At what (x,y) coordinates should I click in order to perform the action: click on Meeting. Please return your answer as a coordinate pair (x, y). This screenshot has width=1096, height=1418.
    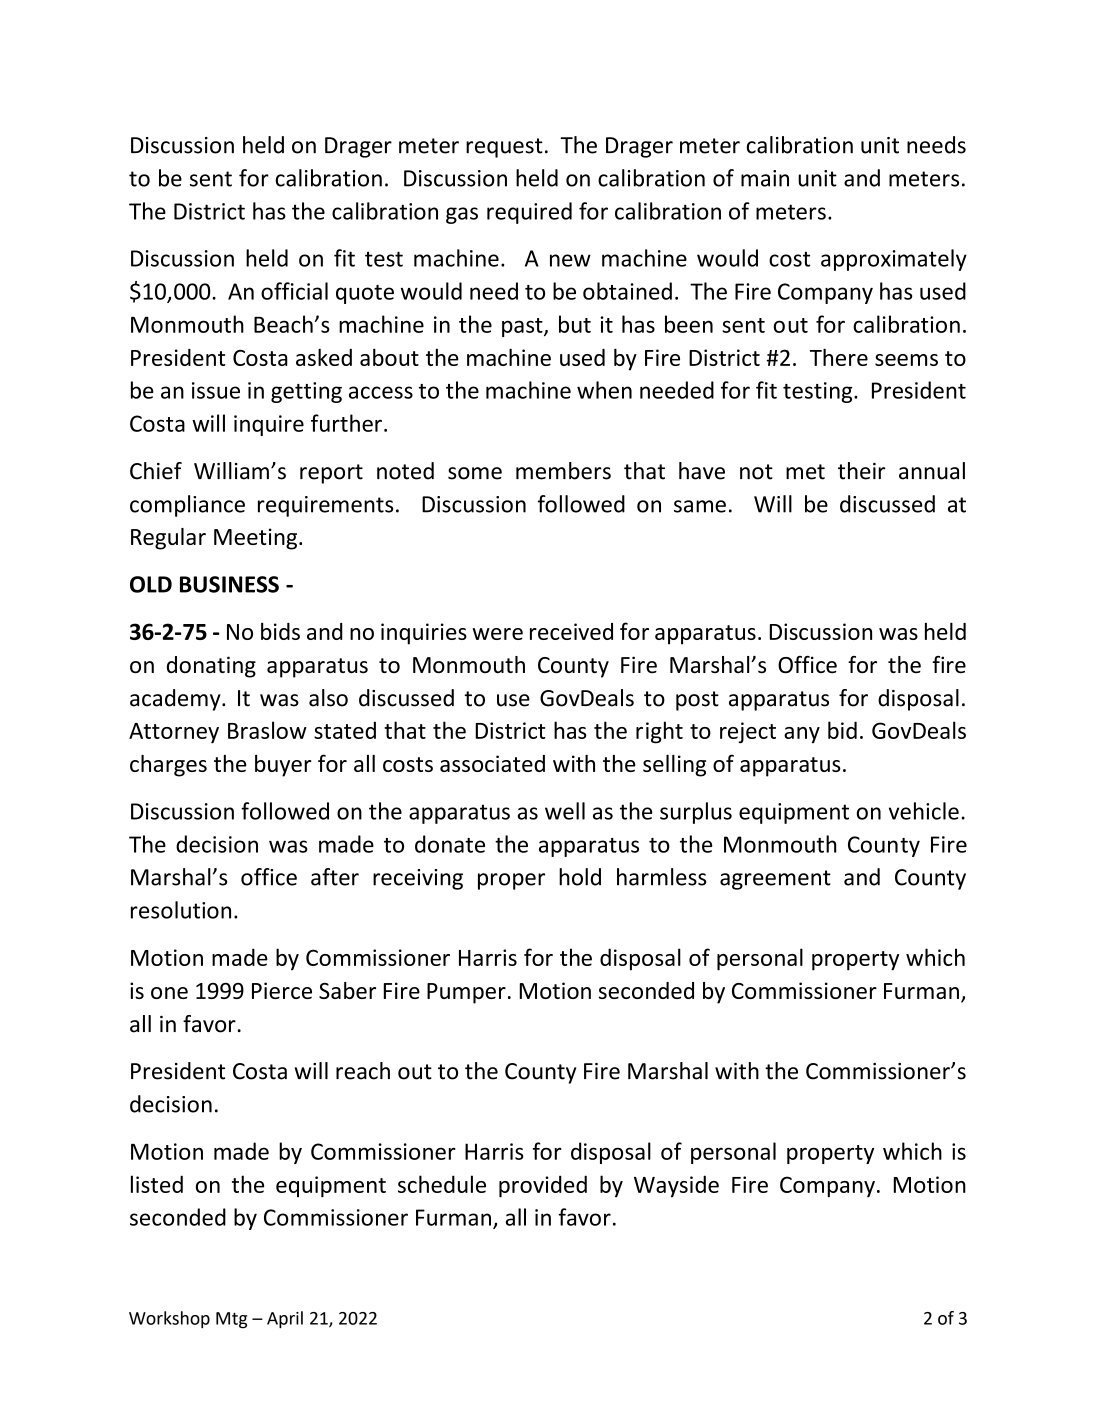
    Looking at the image, I should click on (257, 539).
